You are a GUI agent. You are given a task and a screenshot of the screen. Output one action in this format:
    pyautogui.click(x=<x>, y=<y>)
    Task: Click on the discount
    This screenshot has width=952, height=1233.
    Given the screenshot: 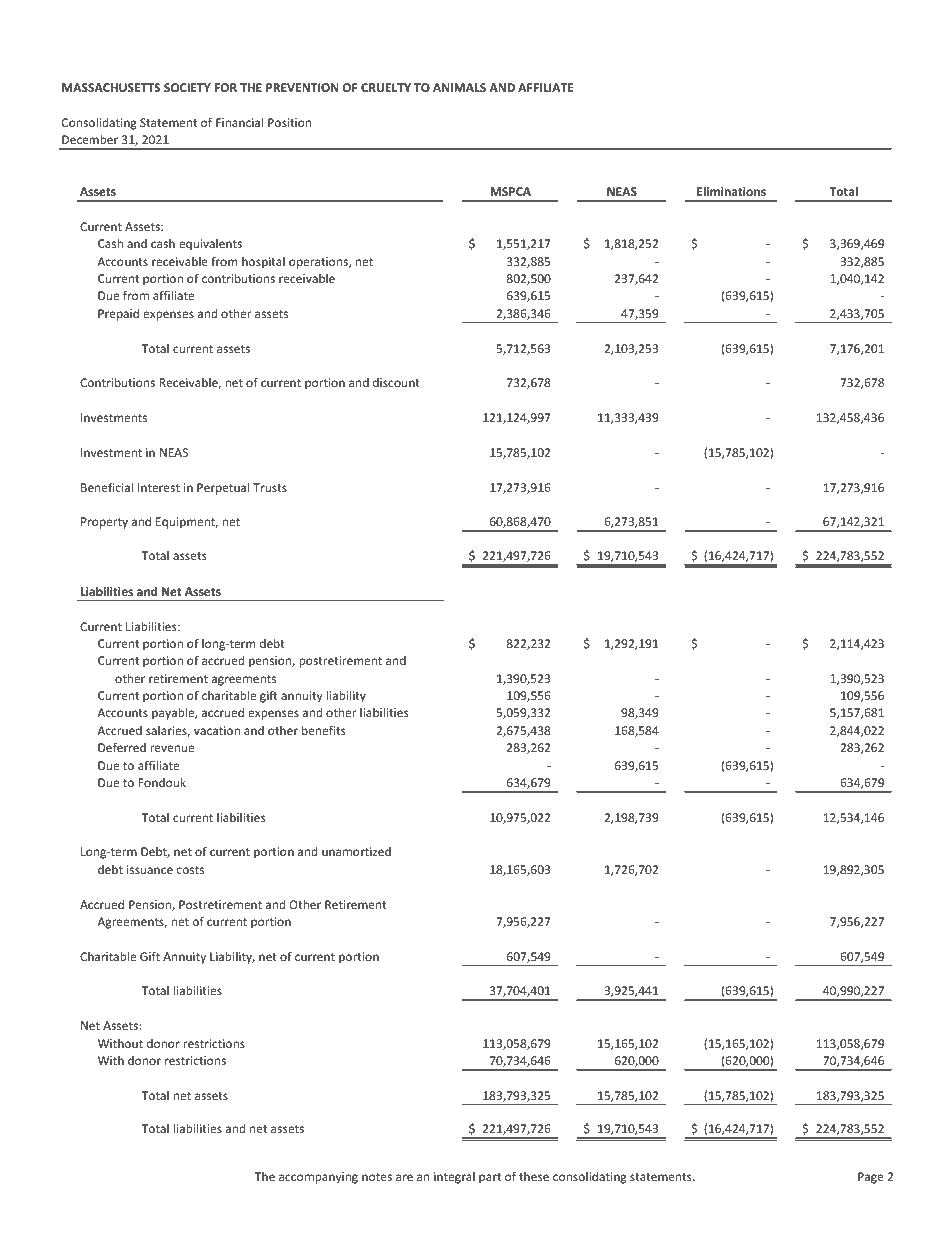 What is the action you would take?
    pyautogui.click(x=396, y=382)
